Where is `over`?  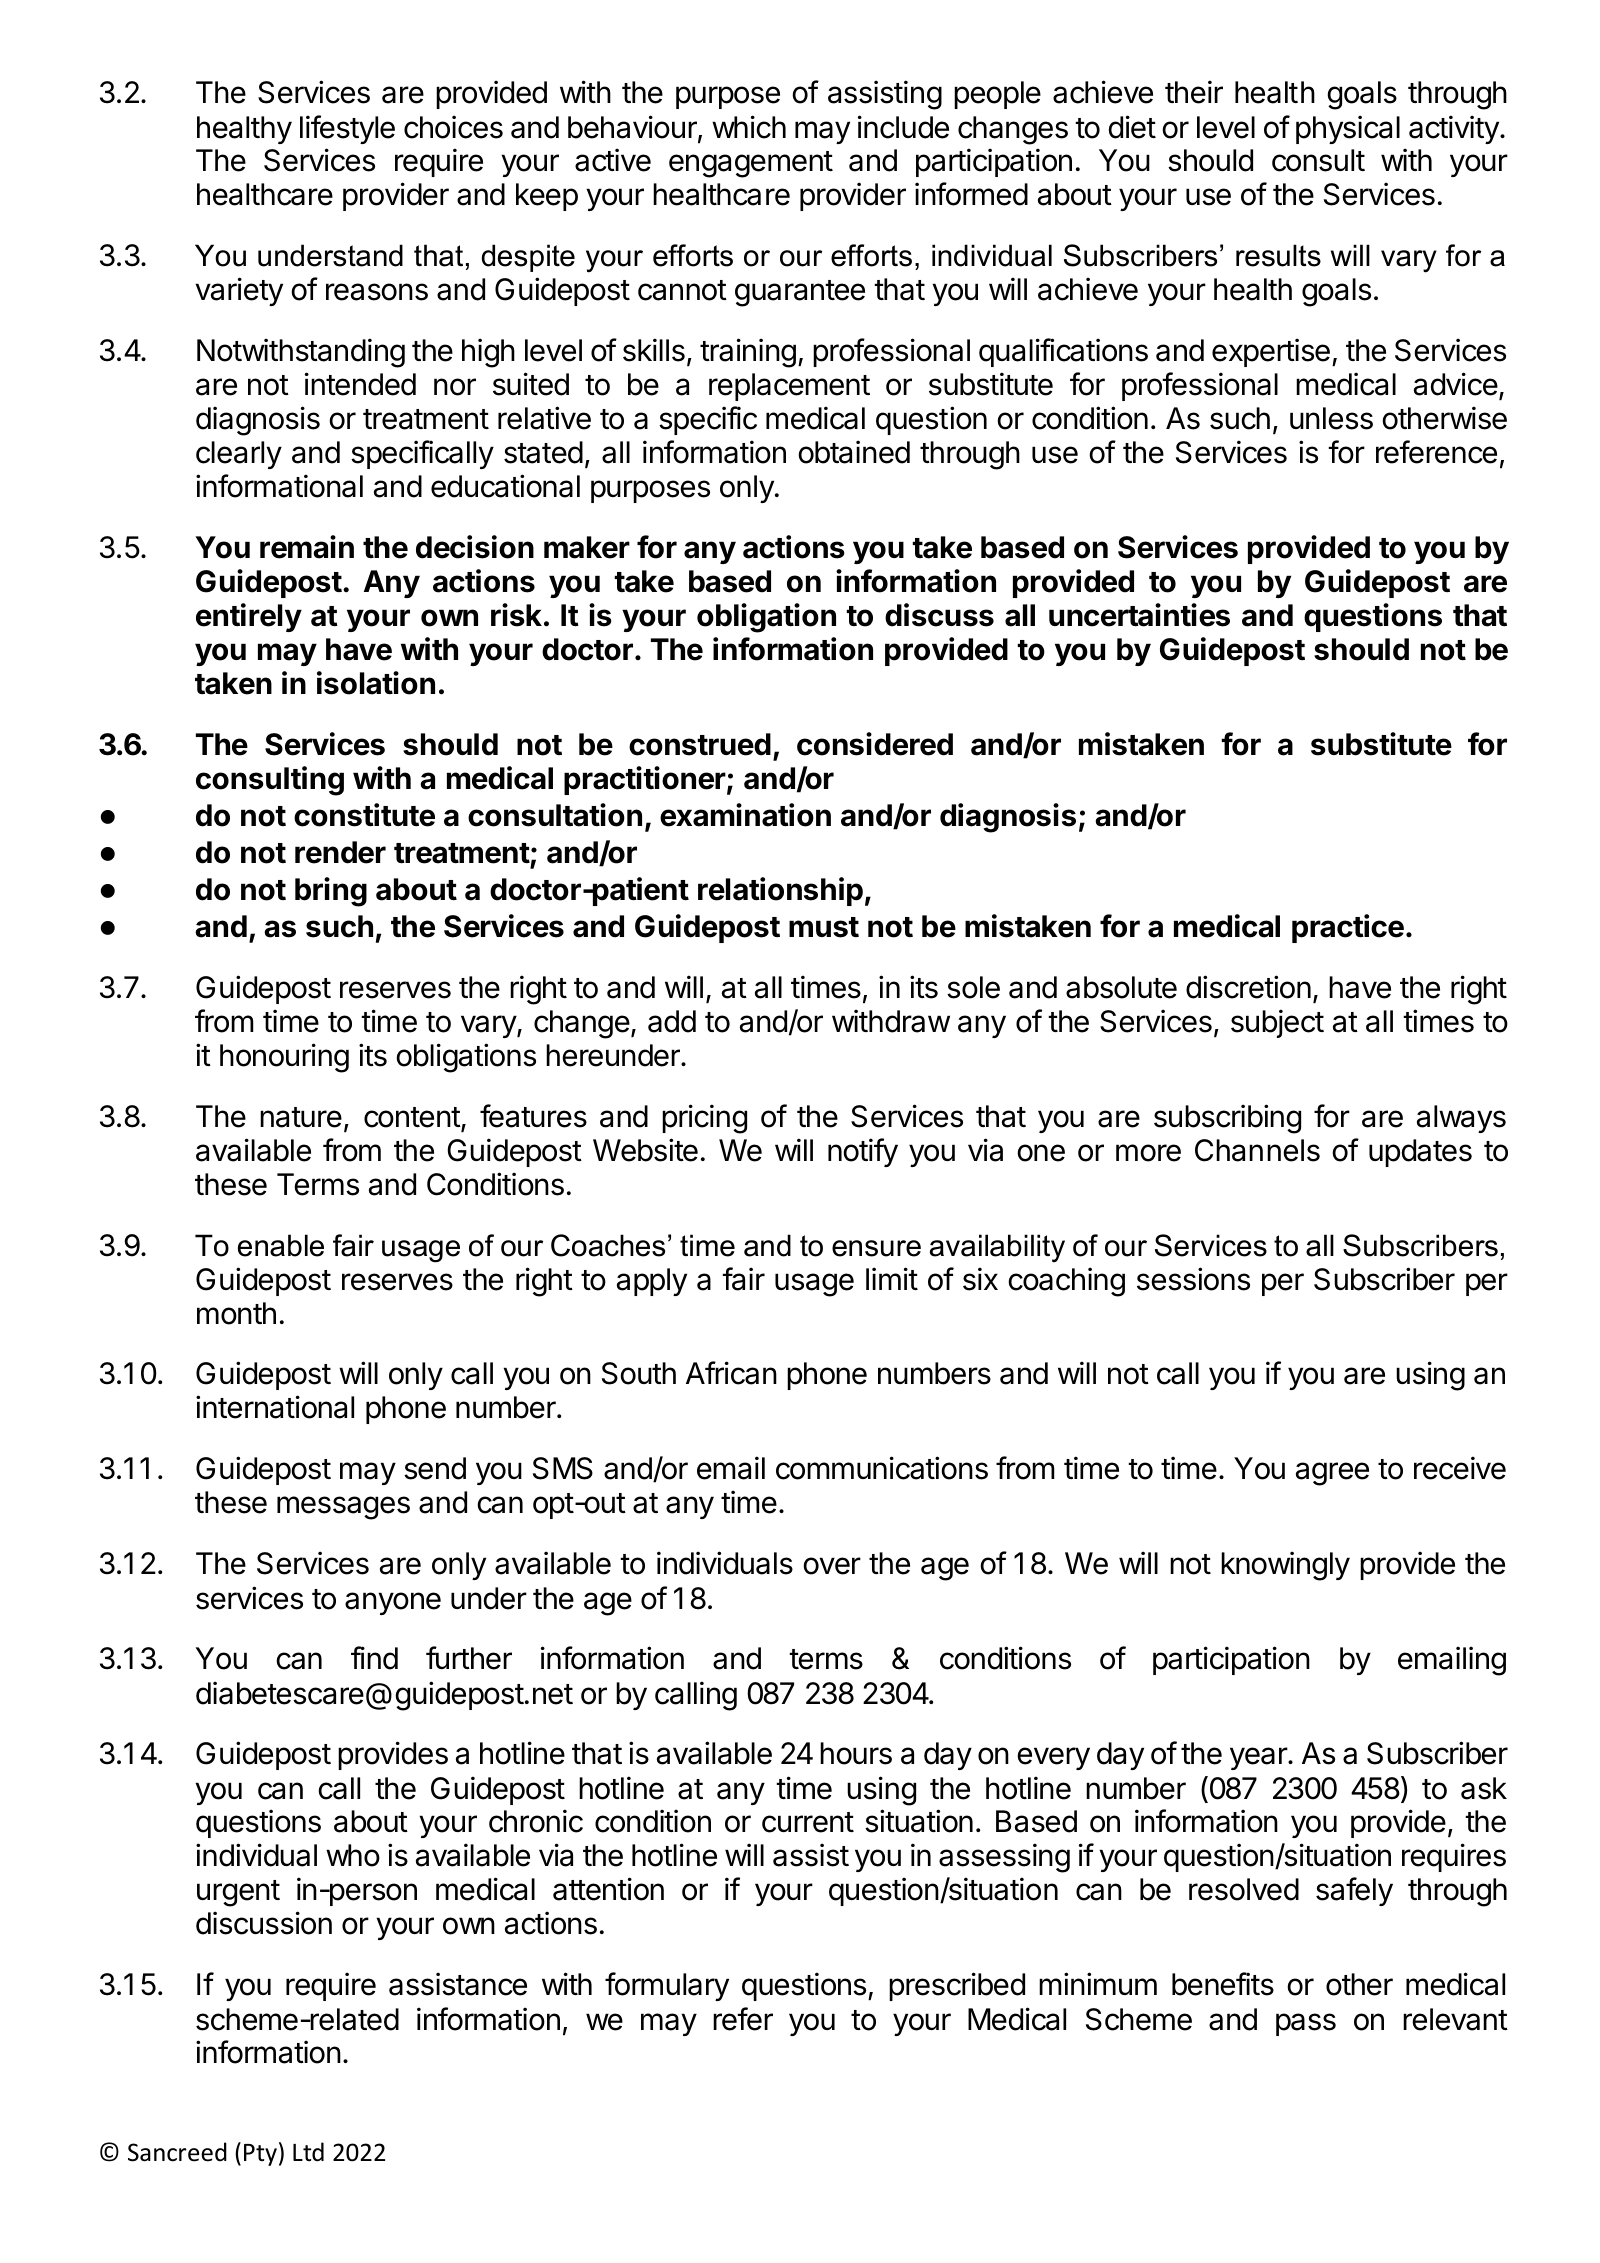 over is located at coordinates (832, 1566).
